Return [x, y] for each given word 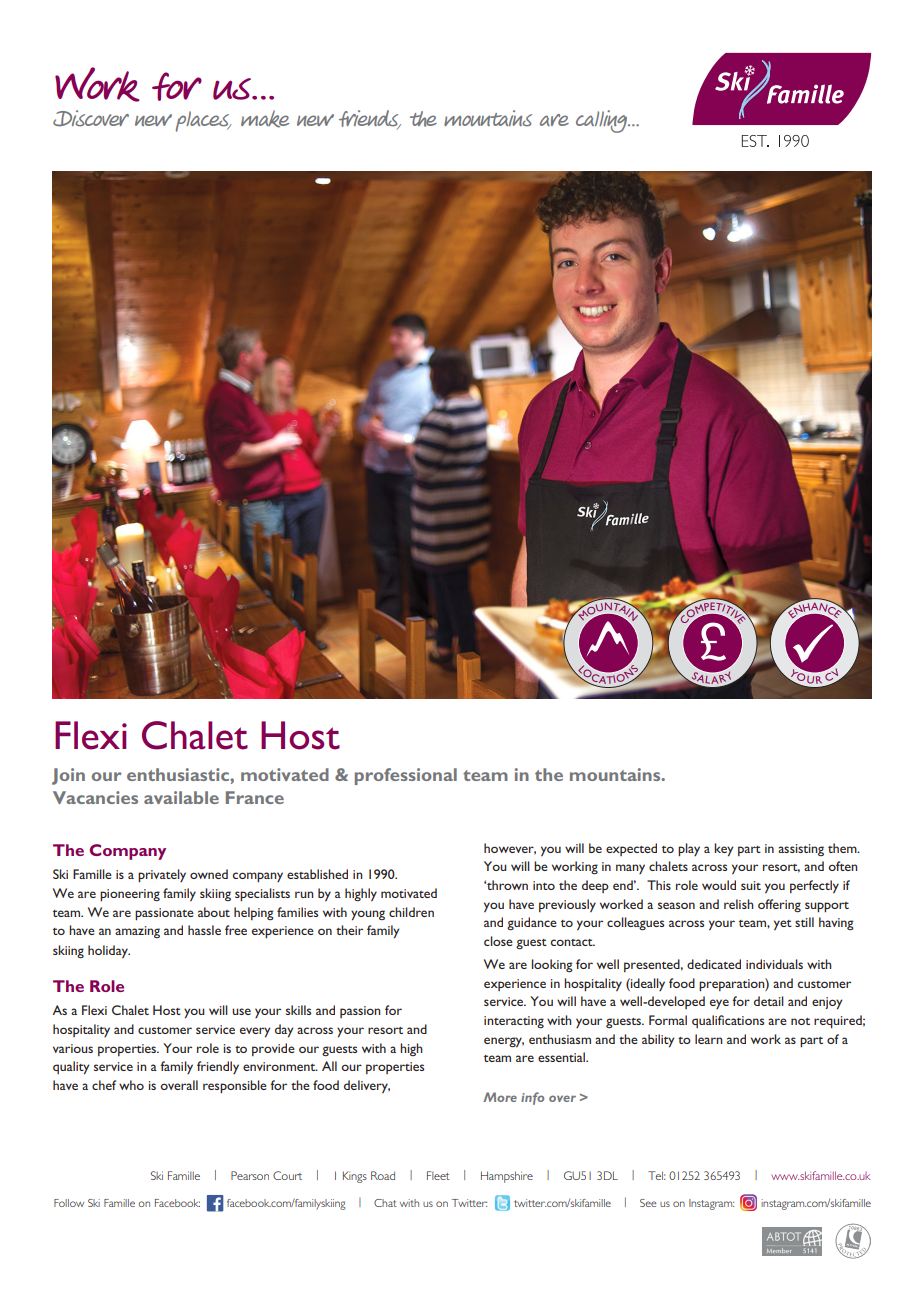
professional [406, 776]
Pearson [250, 1175]
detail [769, 1001]
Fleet [438, 1175]
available [181, 797]
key [723, 850]
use [241, 1011]
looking [552, 965]
